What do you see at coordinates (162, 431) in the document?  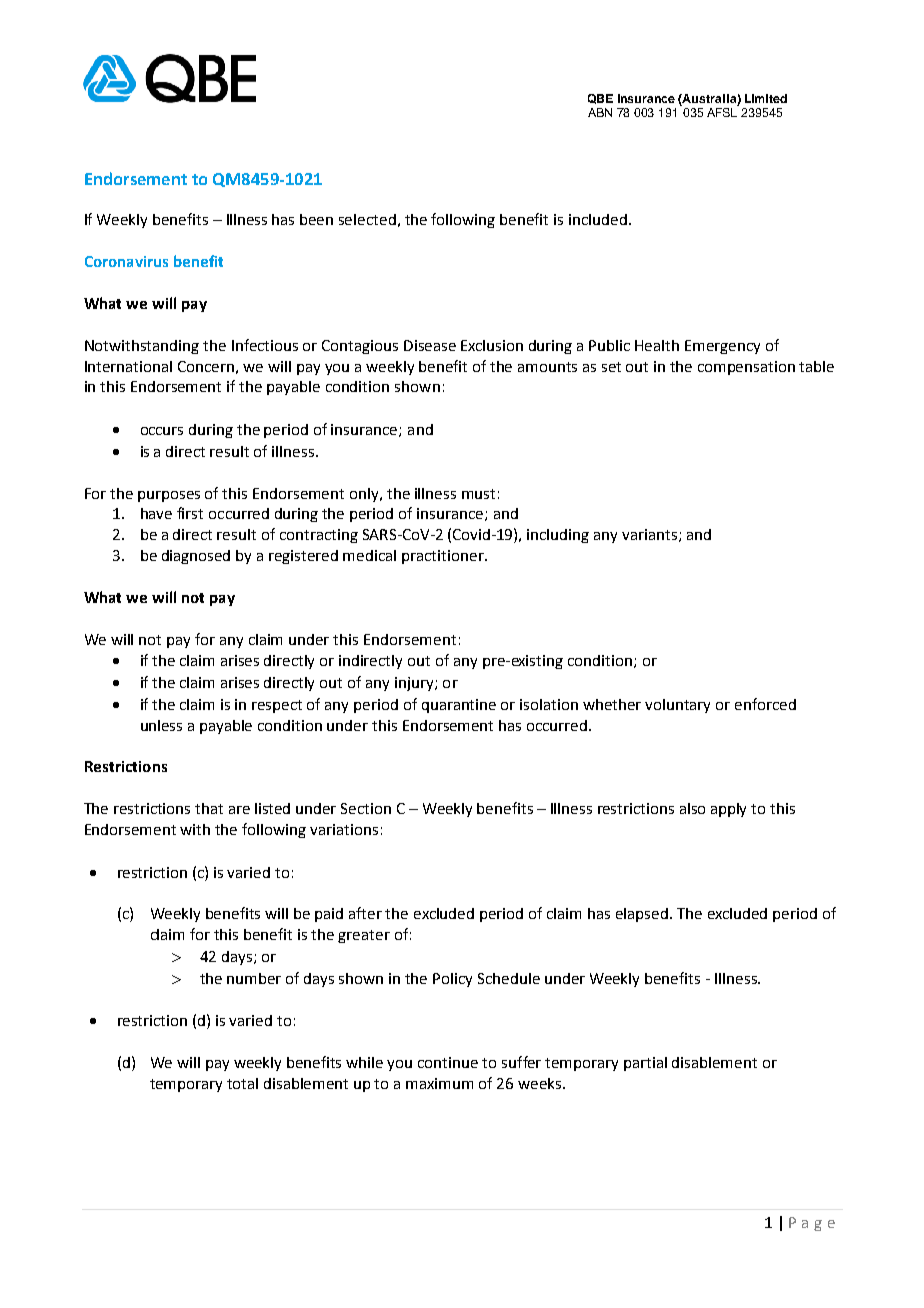 I see `occurs` at bounding box center [162, 431].
